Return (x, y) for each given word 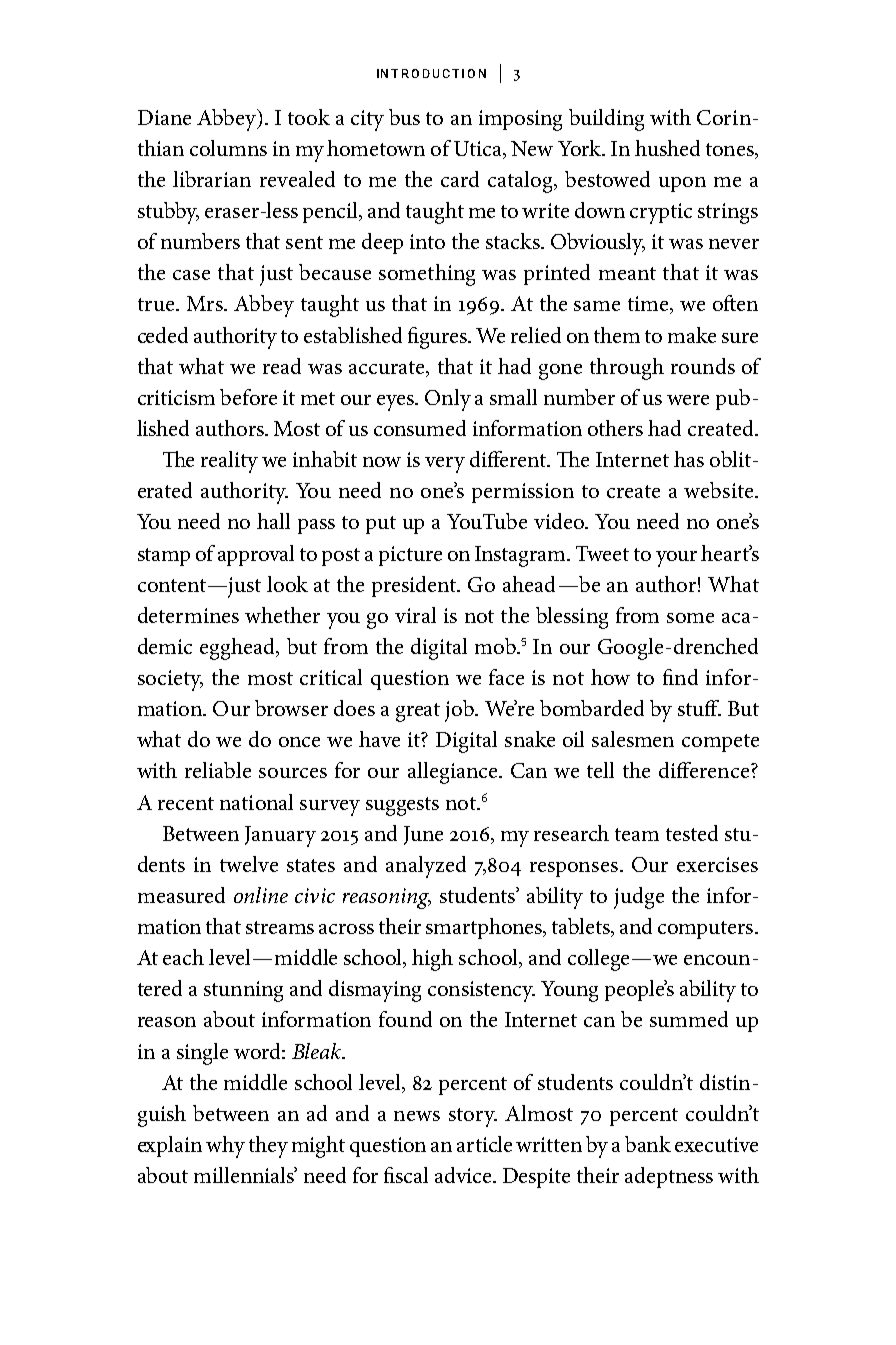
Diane (164, 117)
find (680, 677)
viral (415, 615)
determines (188, 615)
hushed (667, 148)
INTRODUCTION (431, 73)
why (225, 1147)
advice (465, 1175)
